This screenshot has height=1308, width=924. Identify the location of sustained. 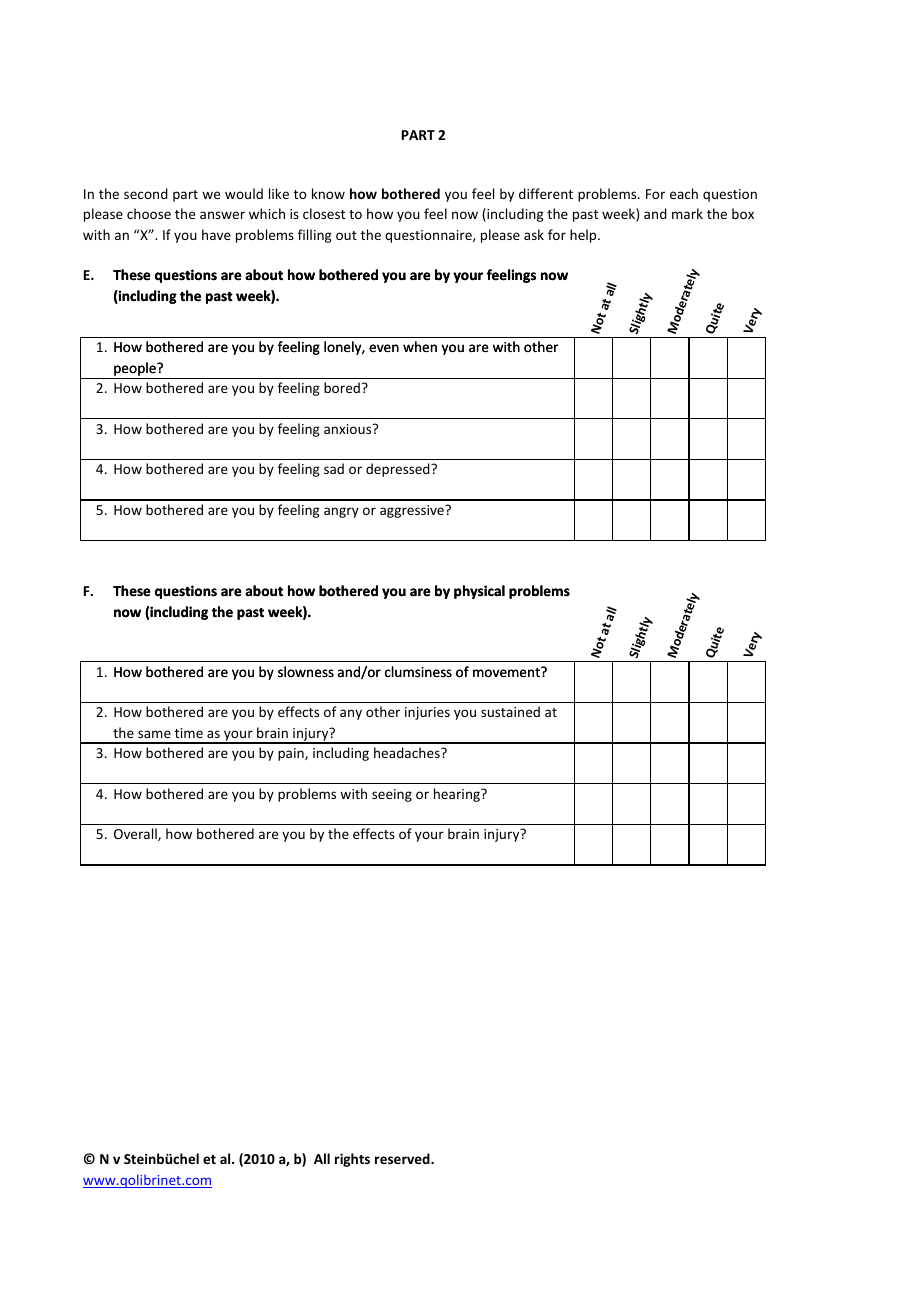
(510, 711).
